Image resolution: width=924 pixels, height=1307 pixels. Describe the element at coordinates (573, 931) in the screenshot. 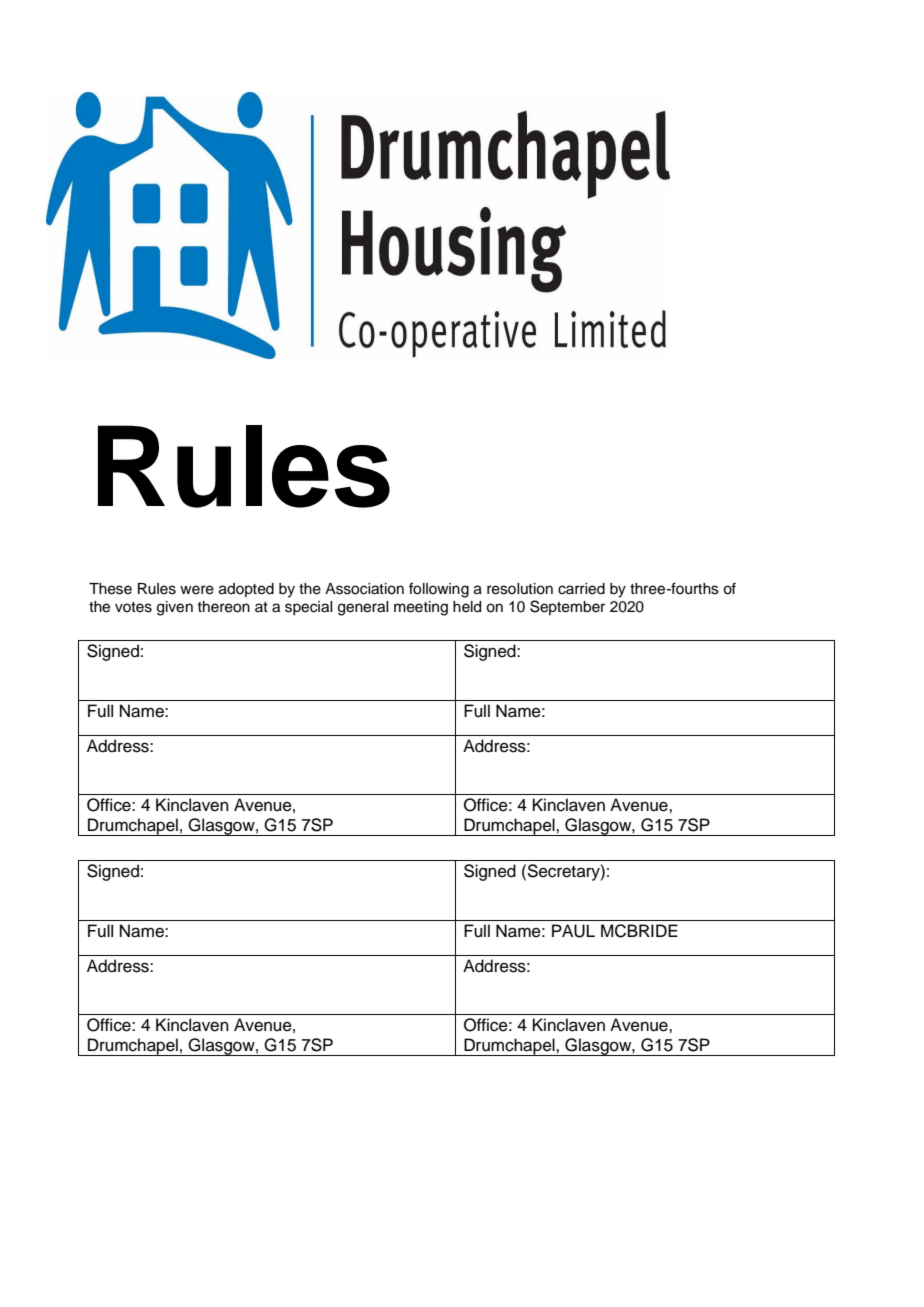

I see `PAUL` at that location.
